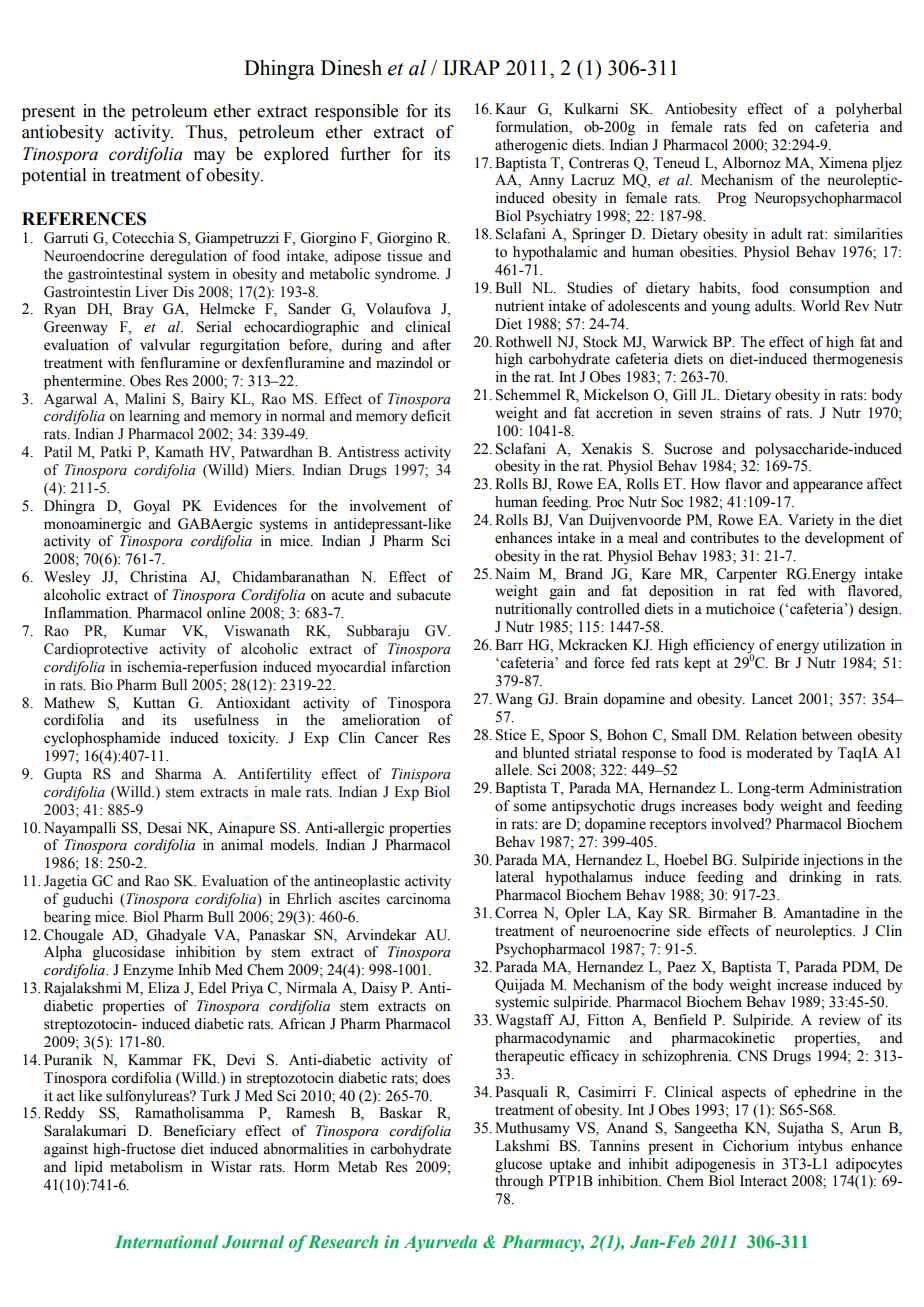  What do you see at coordinates (511, 109) in the screenshot?
I see `Kaur` at bounding box center [511, 109].
